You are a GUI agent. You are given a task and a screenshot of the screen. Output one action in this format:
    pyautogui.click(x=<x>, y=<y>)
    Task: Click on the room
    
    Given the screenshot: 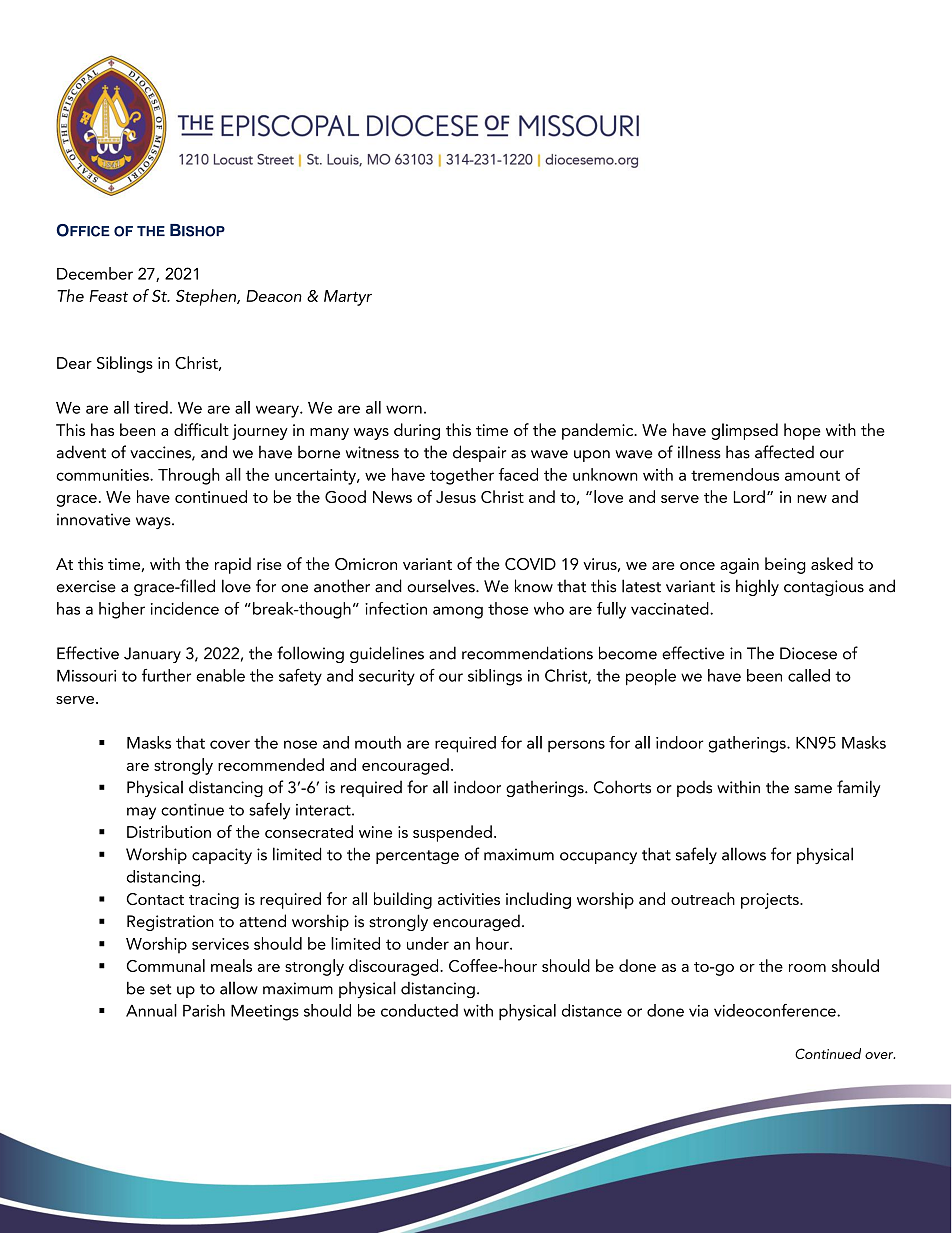 What is the action you would take?
    pyautogui.click(x=807, y=968)
